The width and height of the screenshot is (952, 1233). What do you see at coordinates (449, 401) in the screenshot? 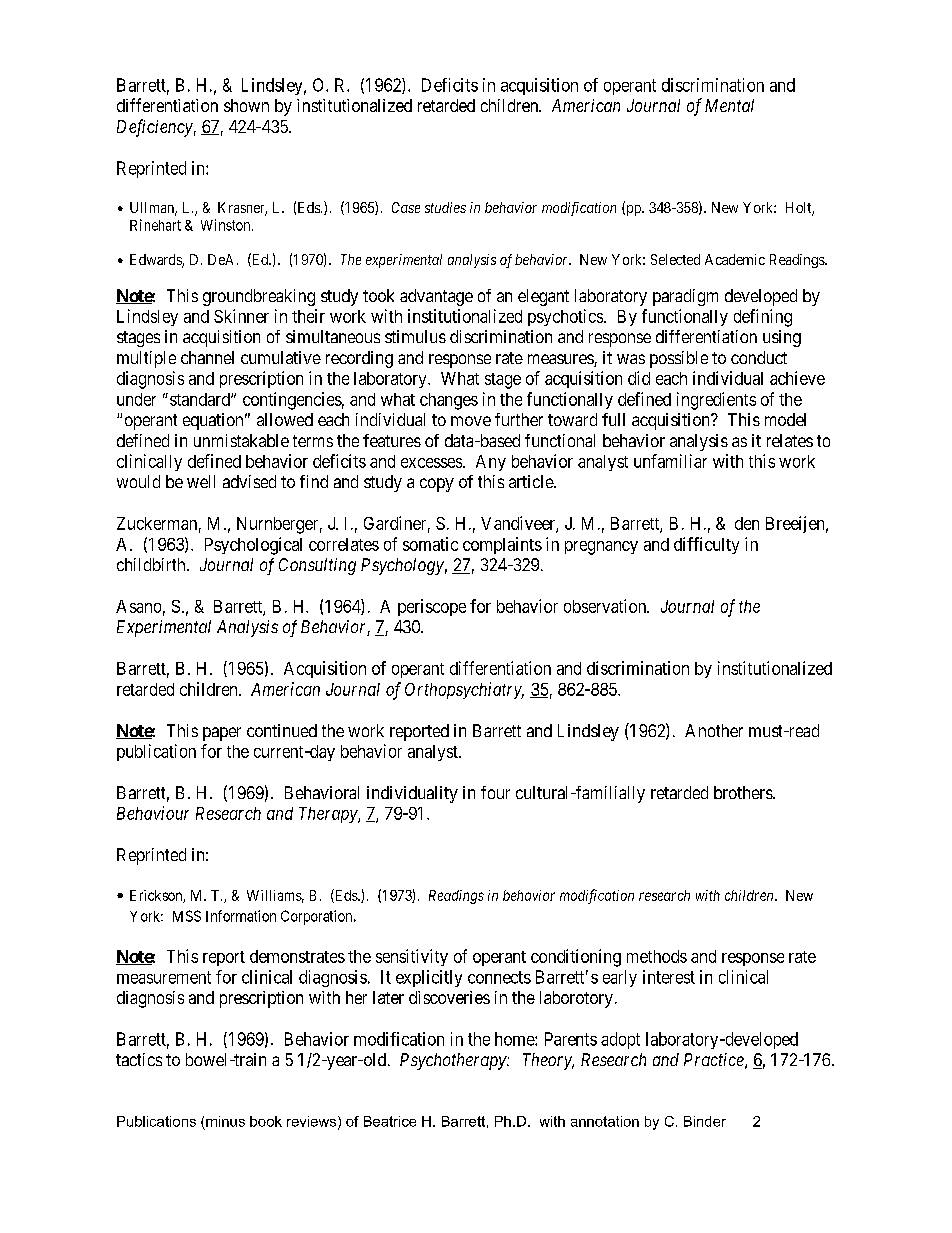
I see `changes` at bounding box center [449, 401].
